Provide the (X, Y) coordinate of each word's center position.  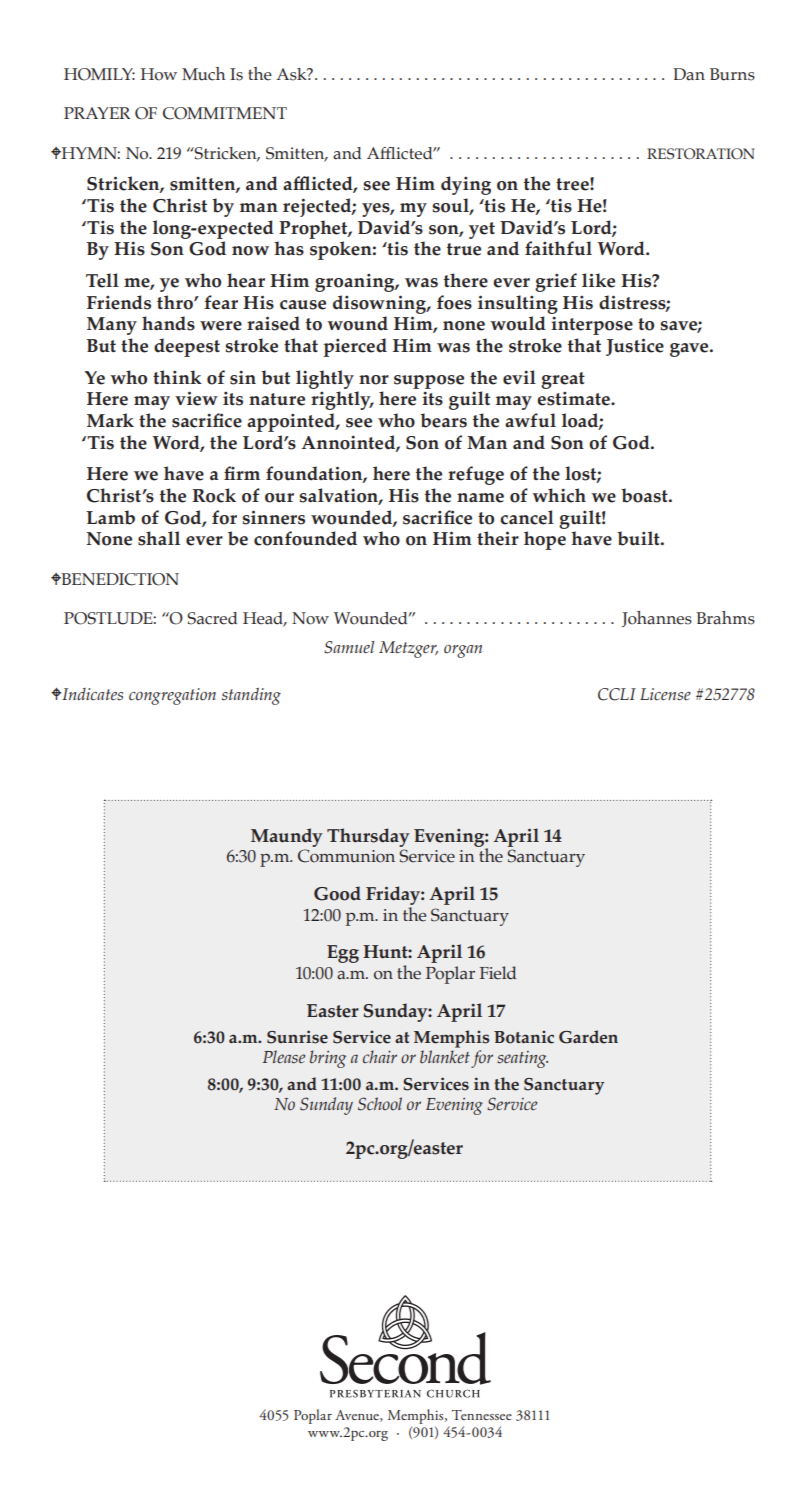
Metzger (408, 649)
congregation (172, 696)
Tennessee (482, 1415)
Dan (689, 74)
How (159, 74)
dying (466, 185)
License (665, 694)
